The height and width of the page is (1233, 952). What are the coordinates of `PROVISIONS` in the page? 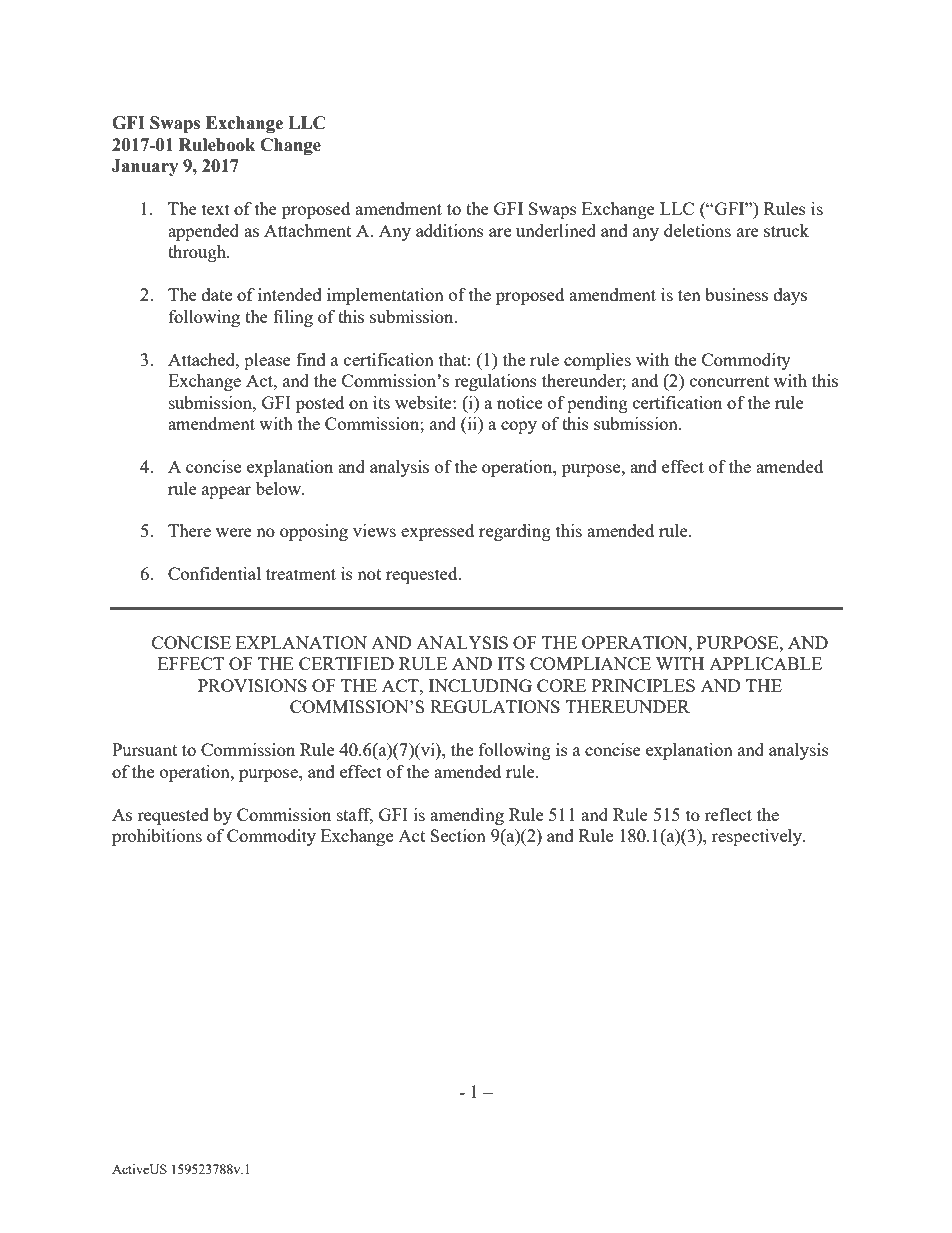 It's located at (252, 685).
